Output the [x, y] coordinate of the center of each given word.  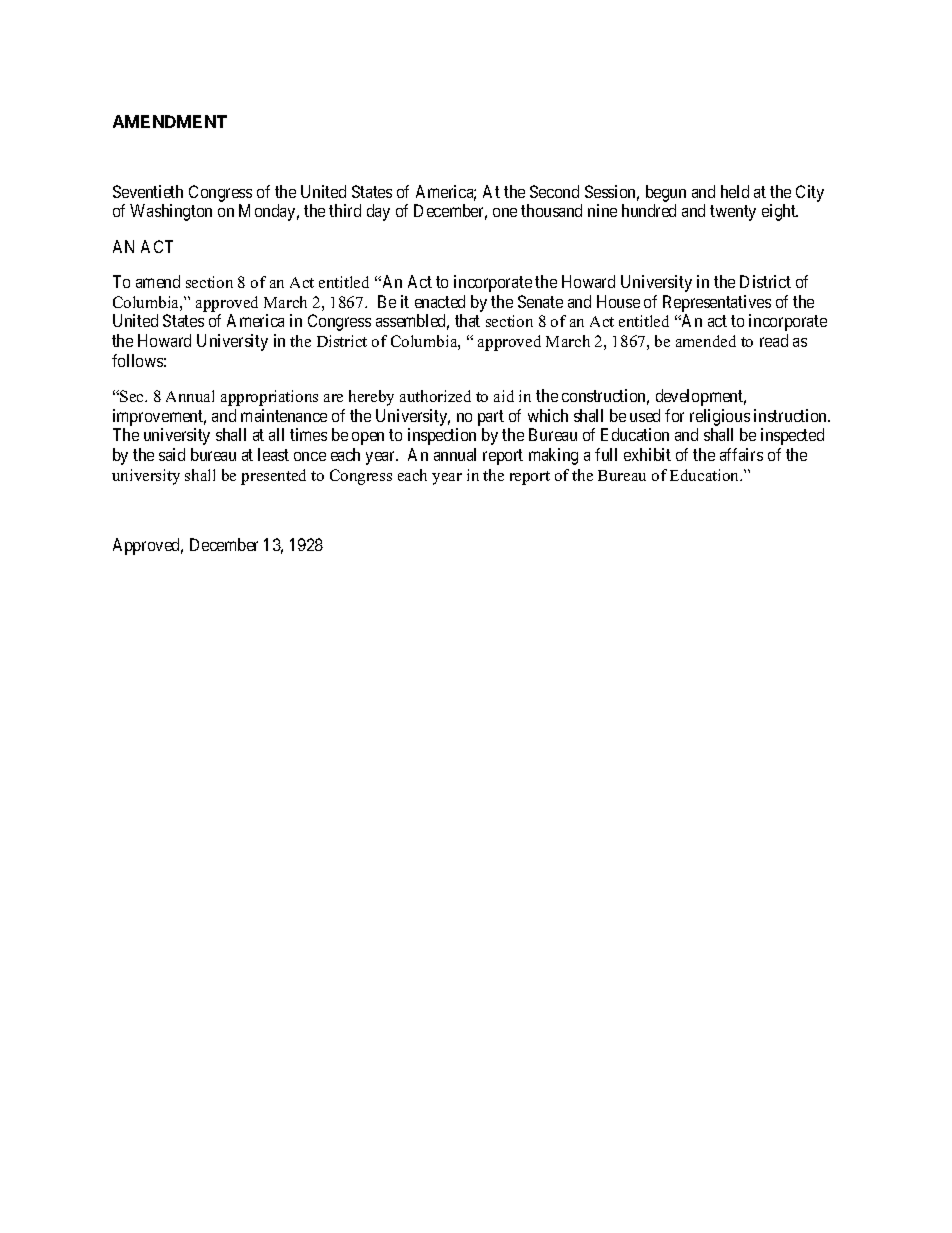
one [505, 212]
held [735, 191]
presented [273, 477]
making [553, 456]
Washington [171, 212]
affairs [741, 454]
